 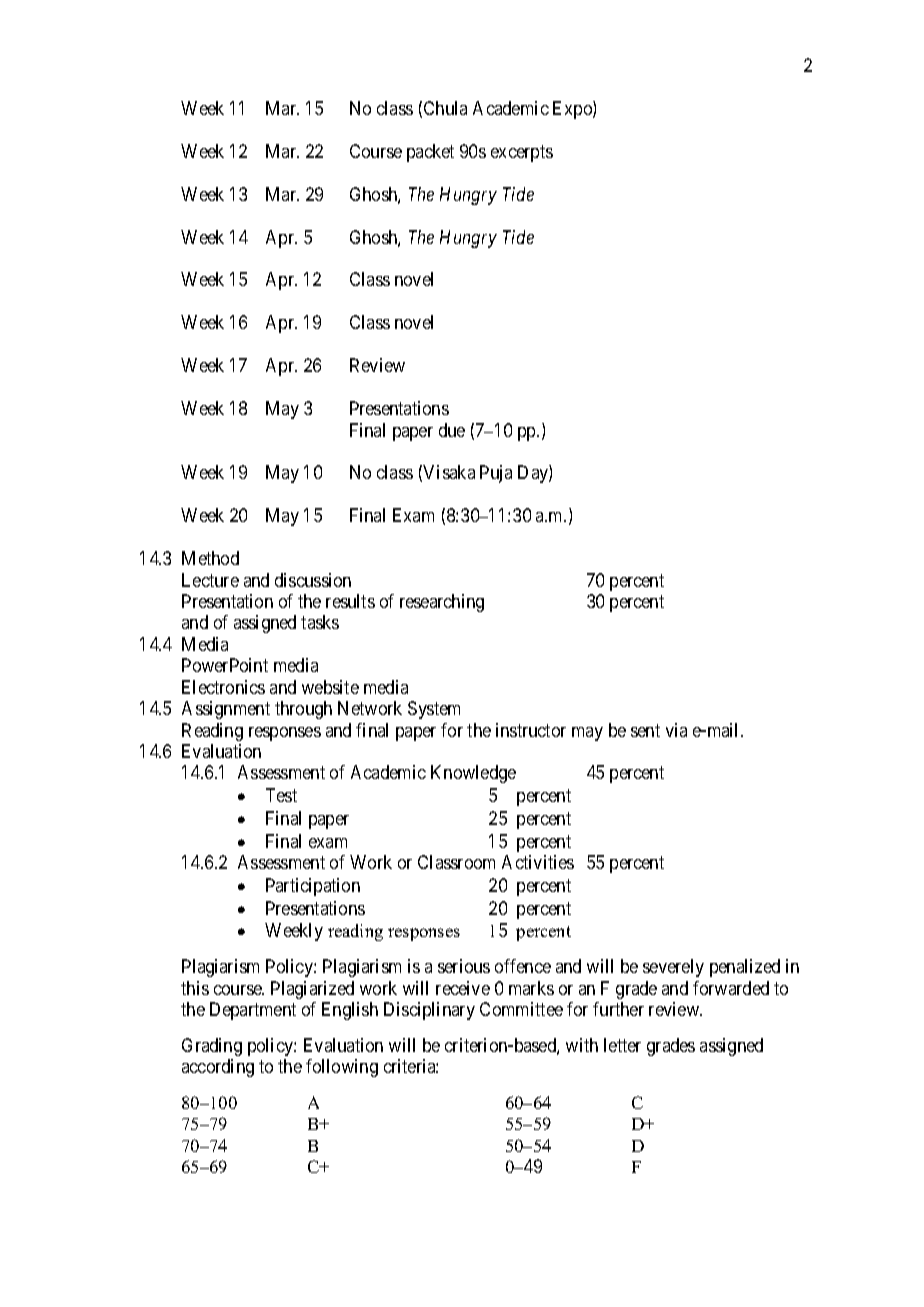 What do you see at coordinates (573, 110) in the page?
I see `Expo` at bounding box center [573, 110].
